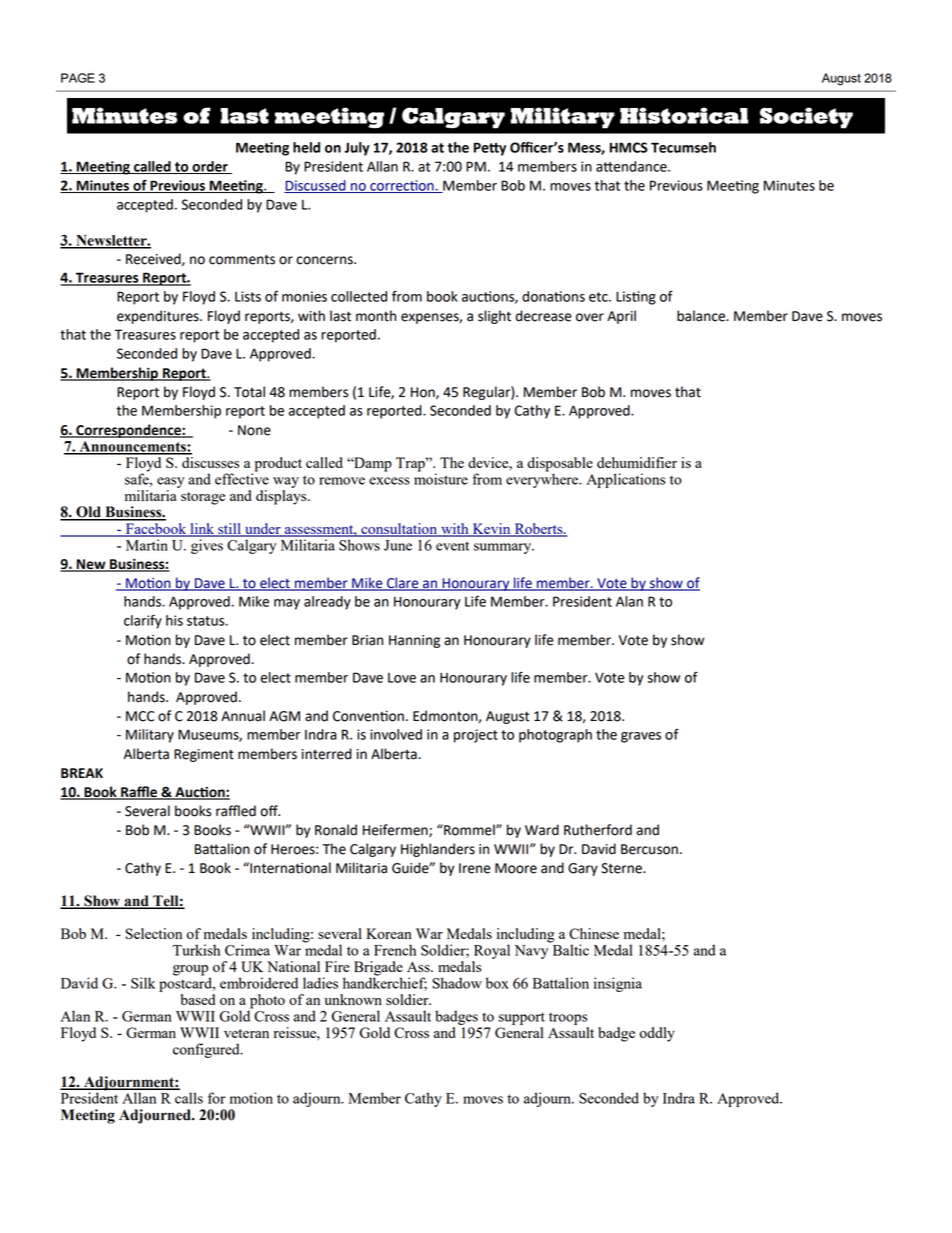 This page has width=952, height=1233. I want to click on support, so click(522, 1018).
